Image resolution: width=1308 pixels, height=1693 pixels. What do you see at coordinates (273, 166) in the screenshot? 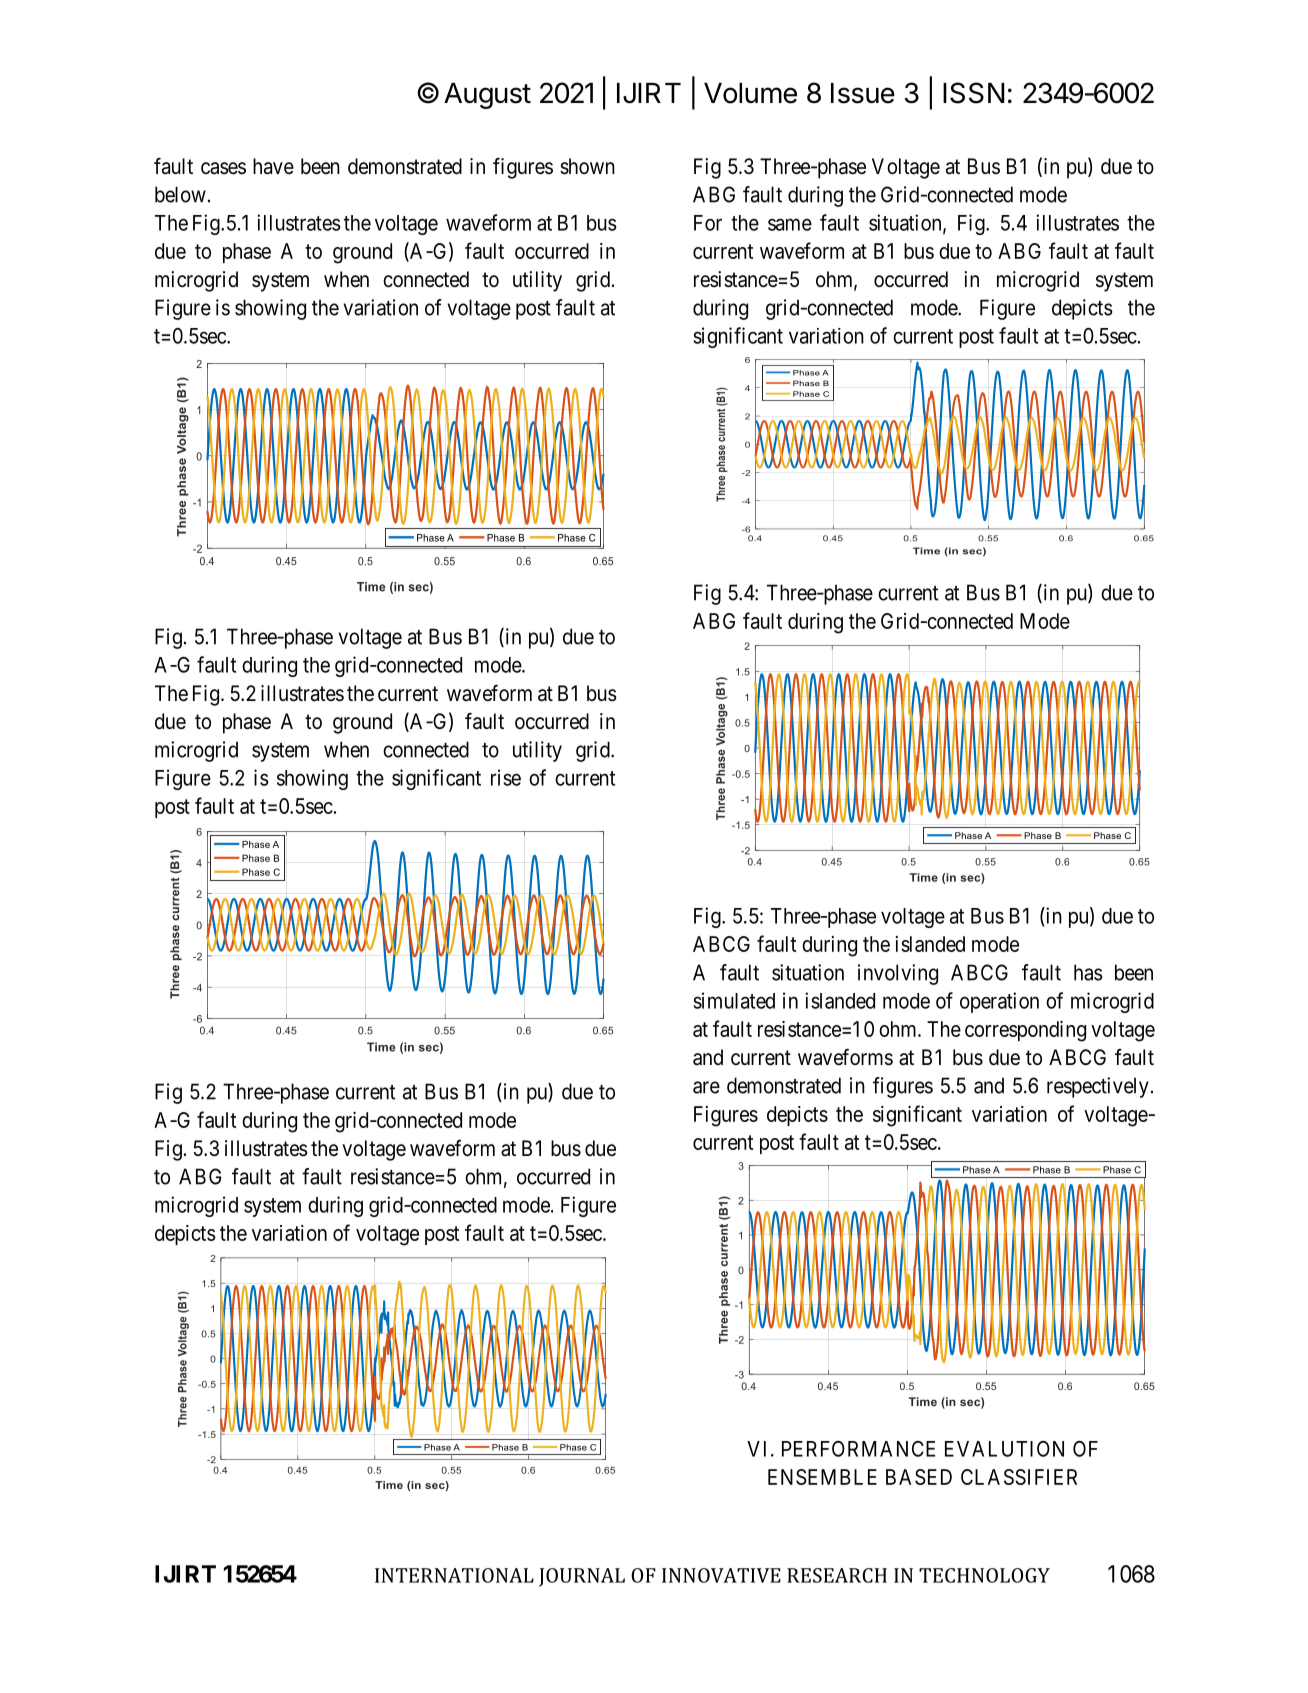
I see `have` at bounding box center [273, 166].
